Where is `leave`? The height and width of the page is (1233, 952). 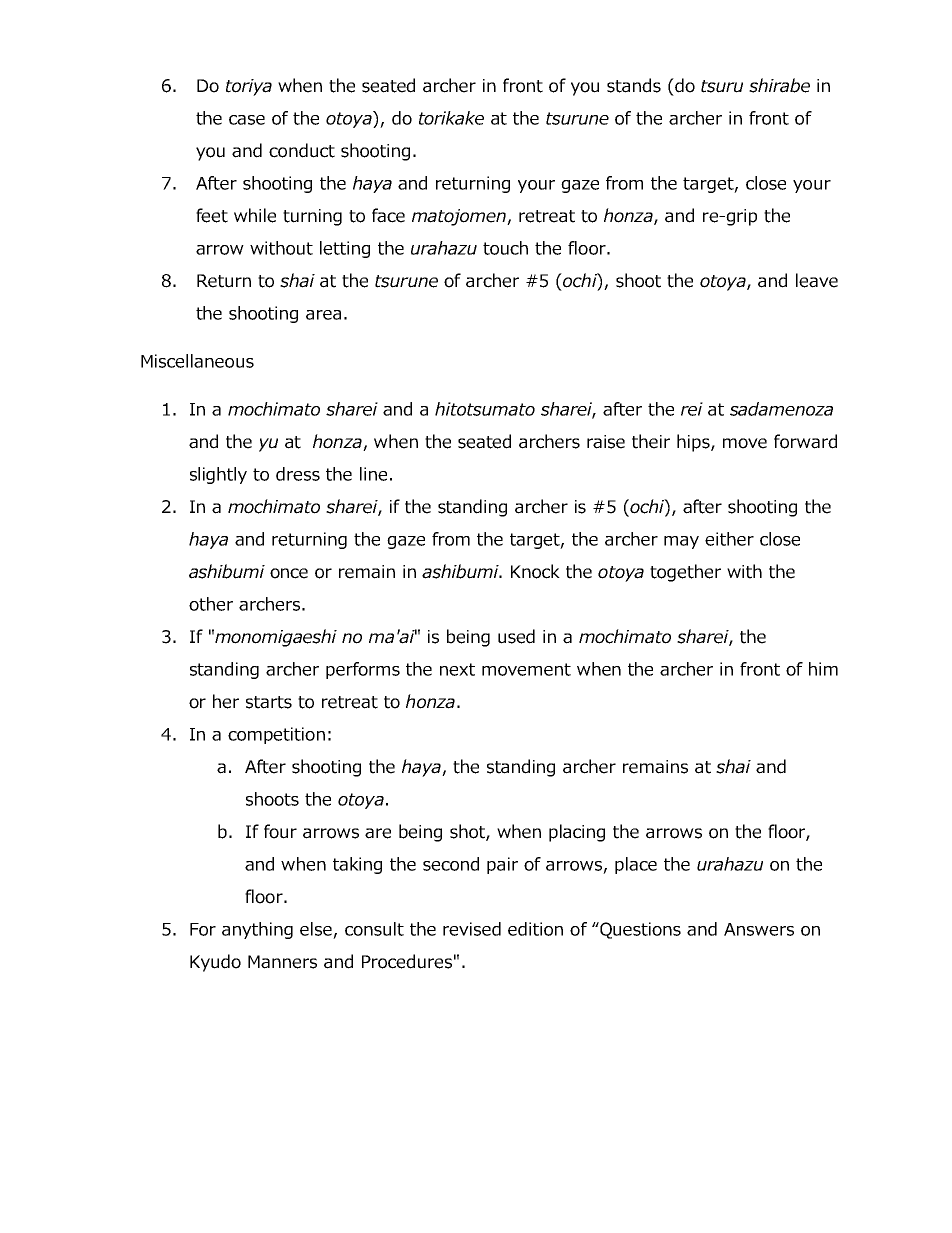
leave is located at coordinates (817, 280).
